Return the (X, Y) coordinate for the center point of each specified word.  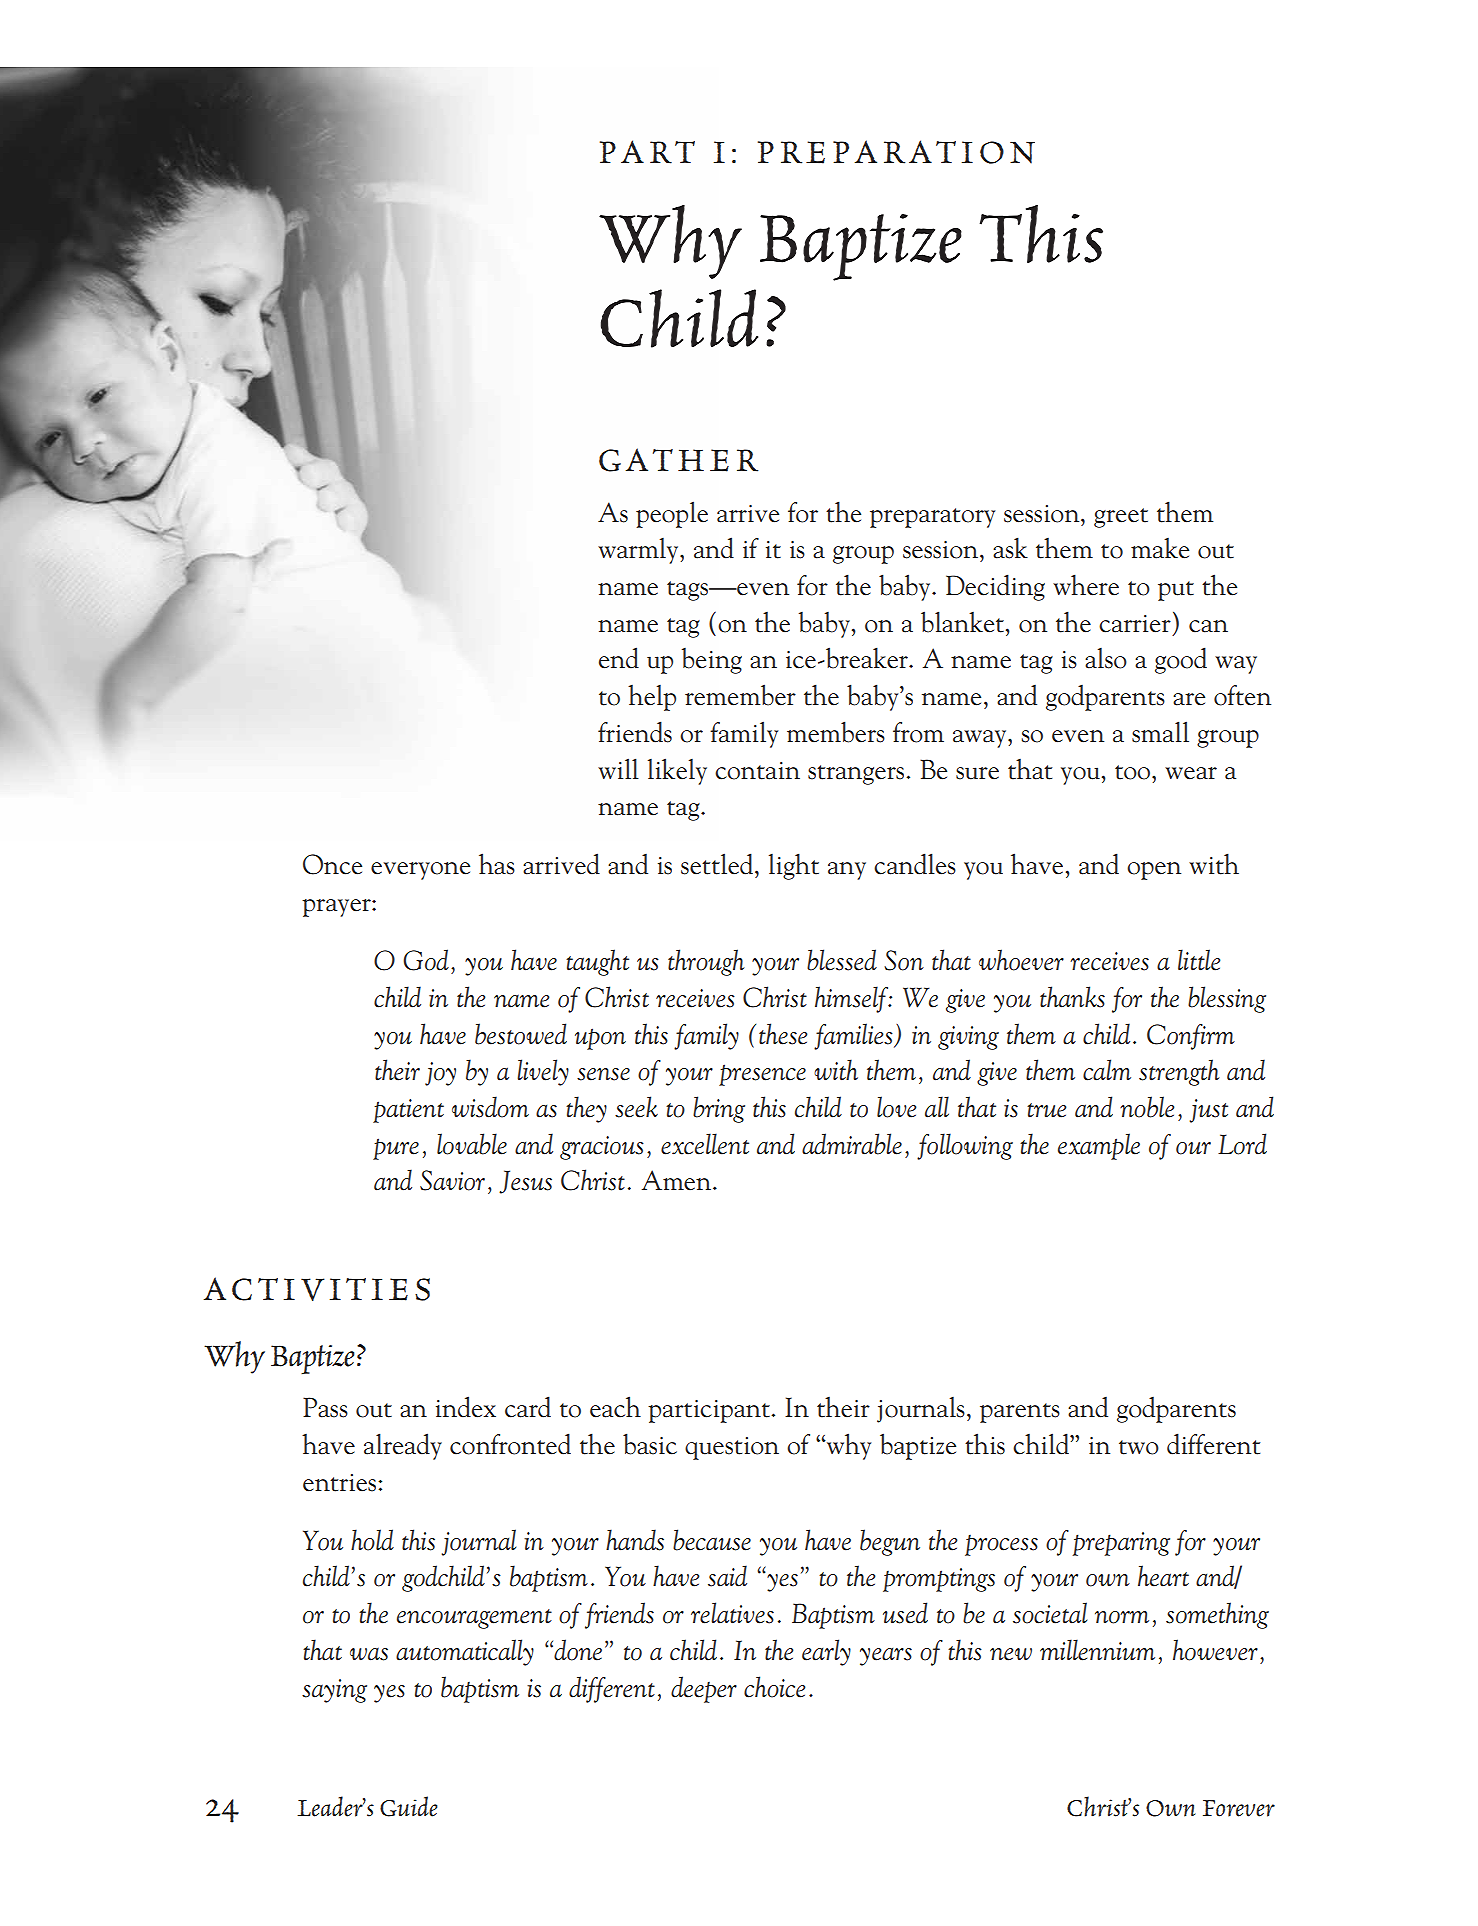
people (672, 514)
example (1099, 1146)
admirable (852, 1144)
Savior (452, 1180)
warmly (639, 551)
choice (774, 1687)
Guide (409, 1806)
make (1160, 548)
